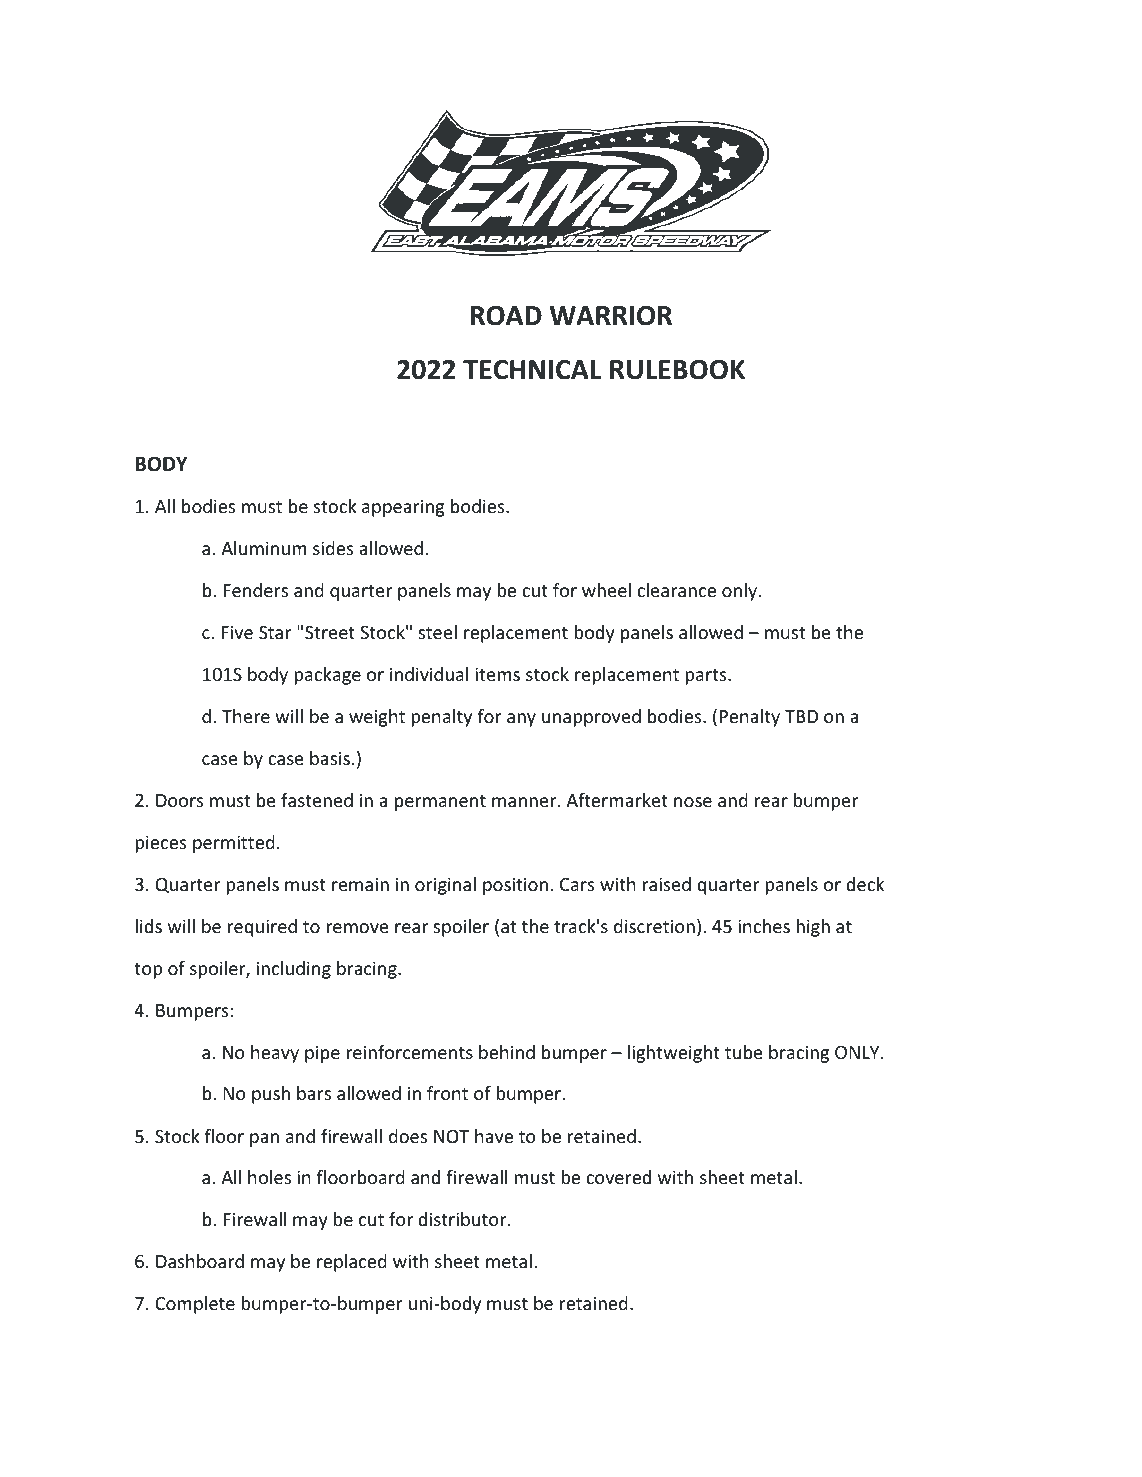  What do you see at coordinates (294, 970) in the screenshot?
I see `including` at bounding box center [294, 970].
